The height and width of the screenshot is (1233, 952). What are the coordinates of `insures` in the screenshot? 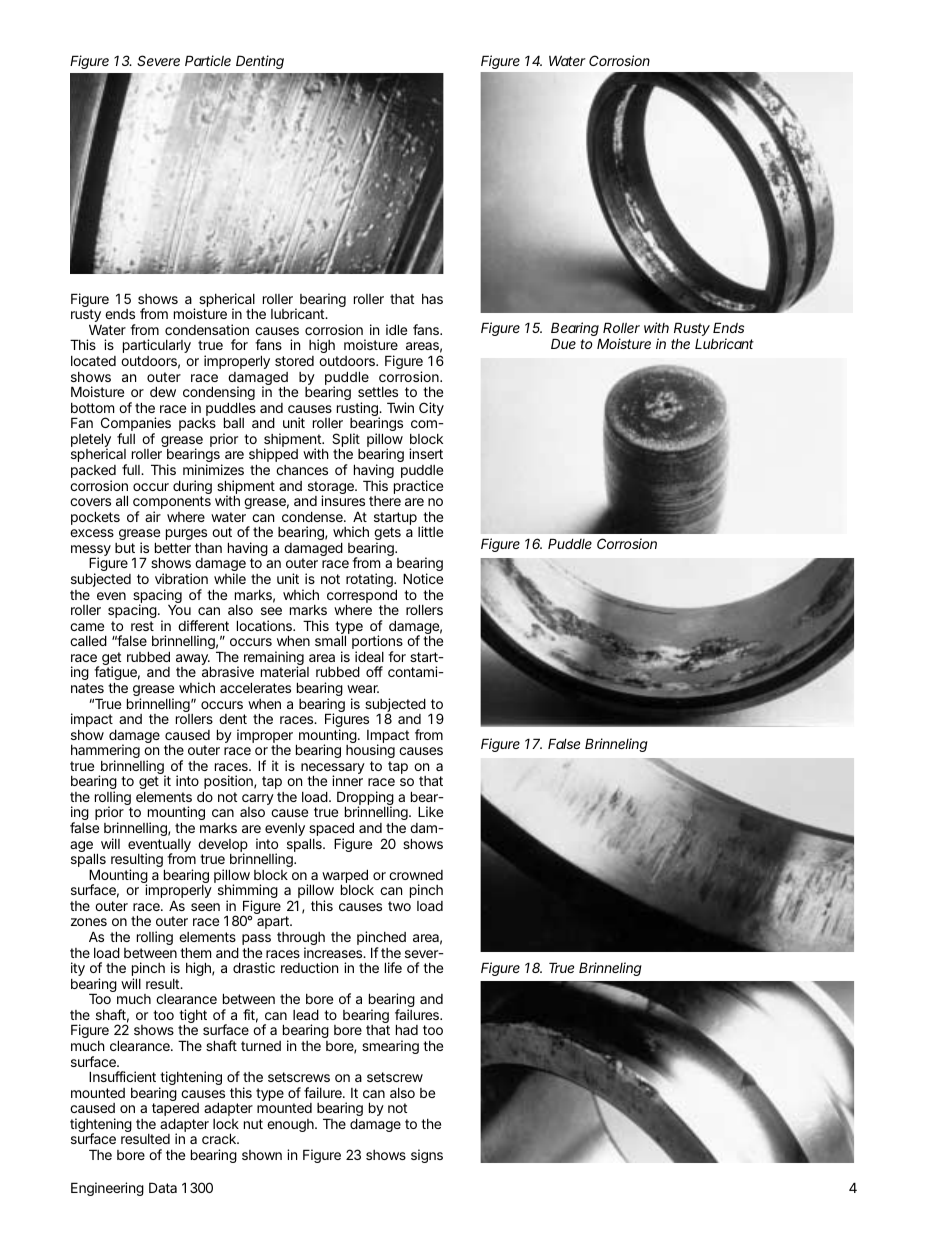 It's located at (343, 500).
